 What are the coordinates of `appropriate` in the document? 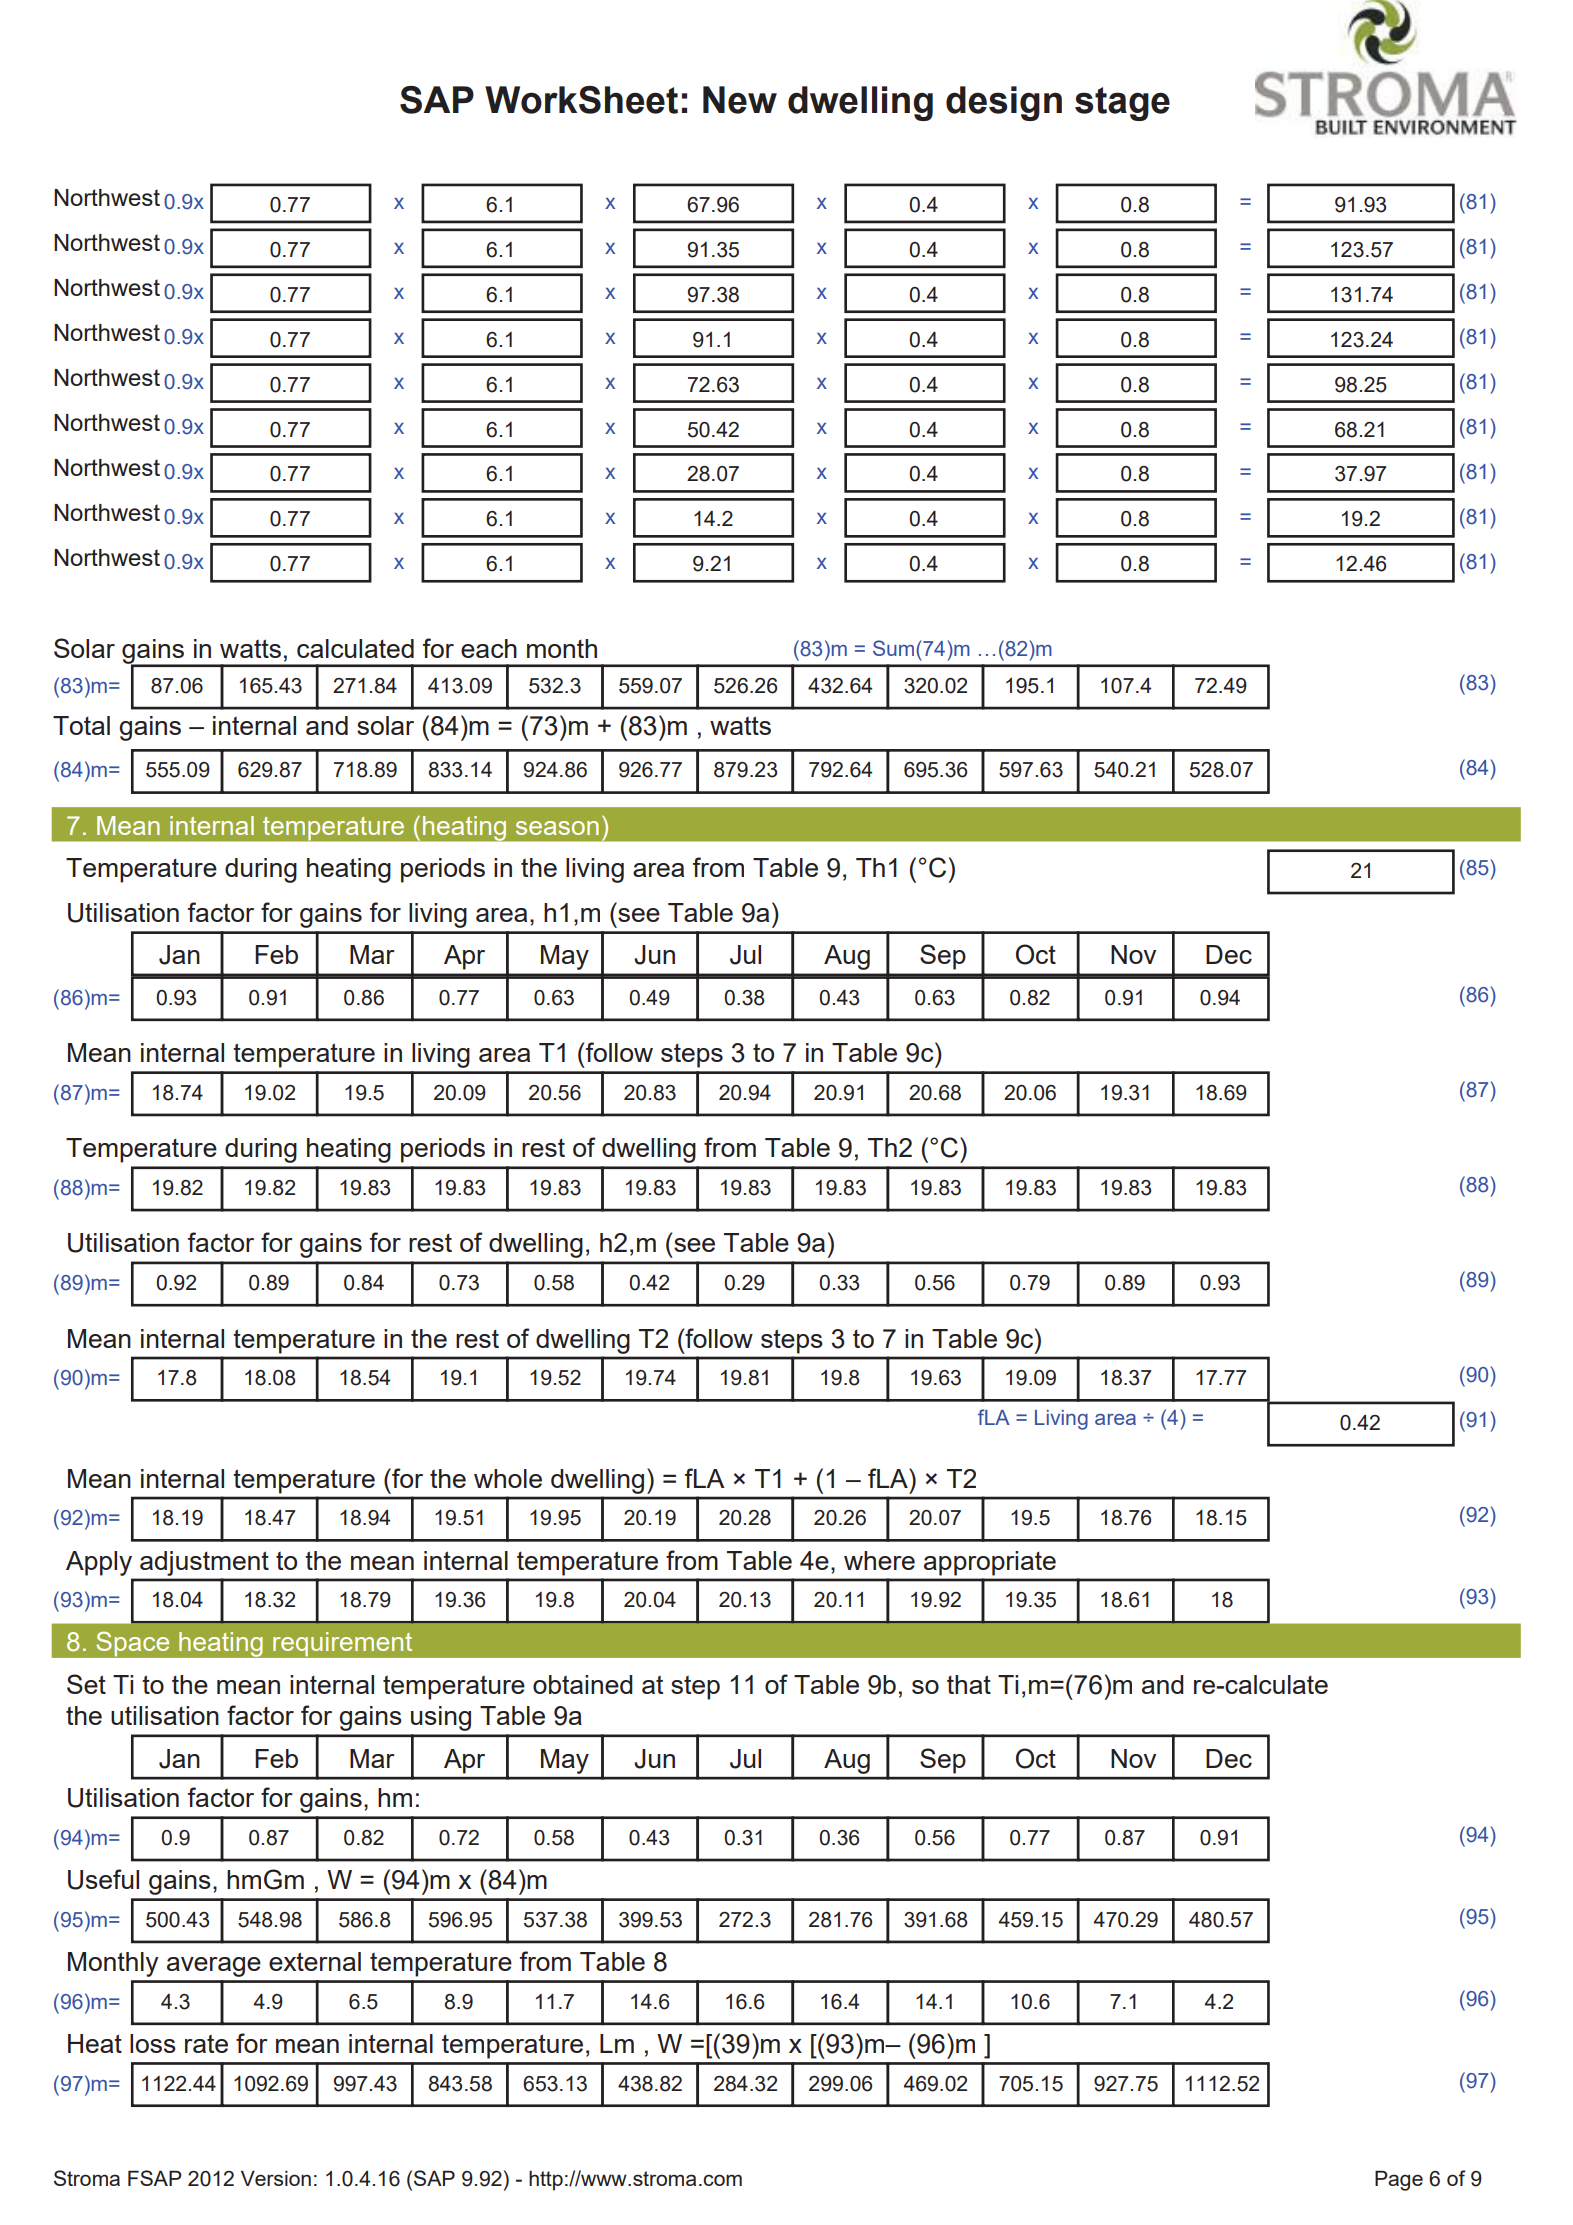 It's located at (990, 1563).
